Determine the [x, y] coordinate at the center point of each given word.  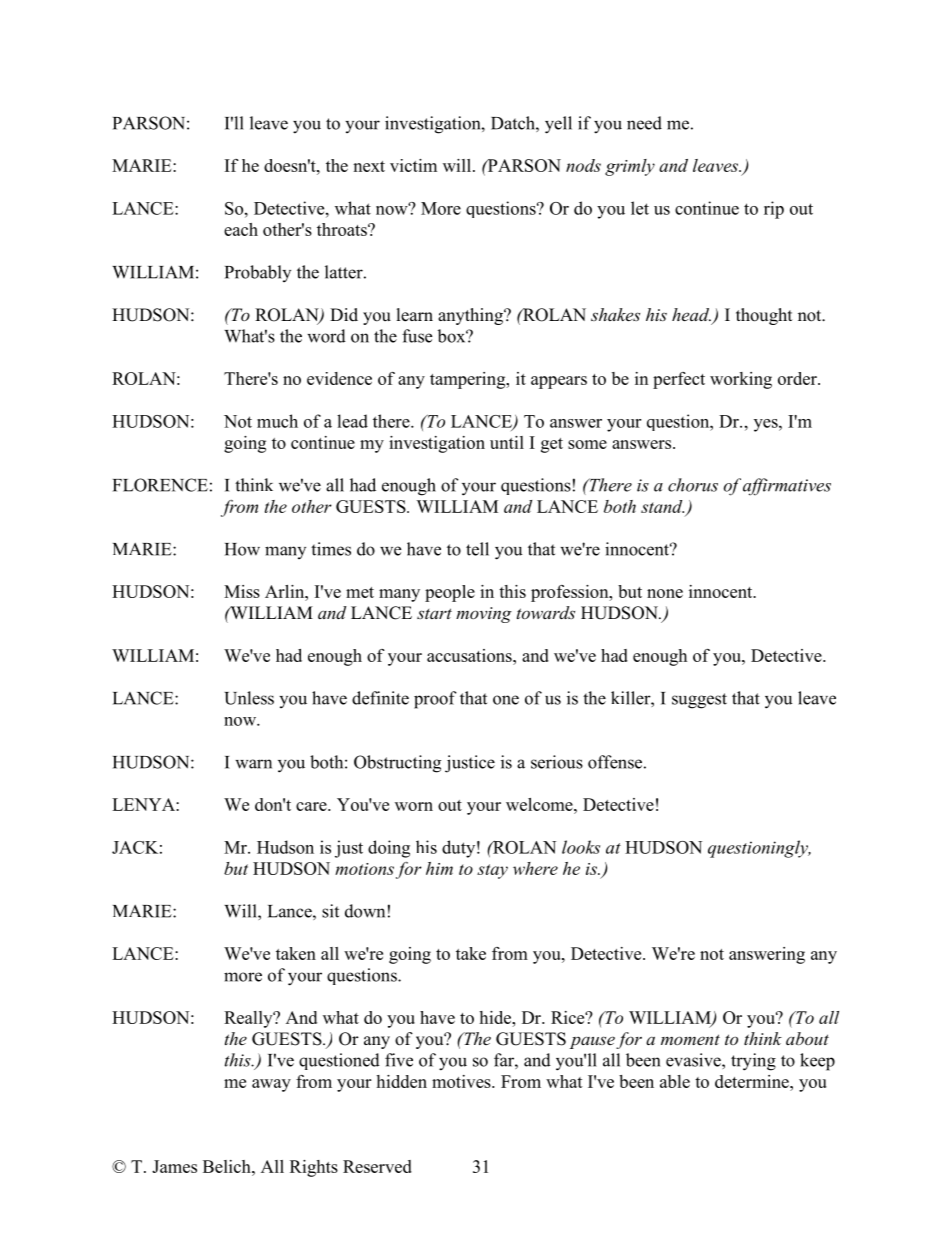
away [271, 1085]
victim [413, 165]
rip [774, 210]
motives [462, 1081]
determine [753, 1081]
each [241, 229]
